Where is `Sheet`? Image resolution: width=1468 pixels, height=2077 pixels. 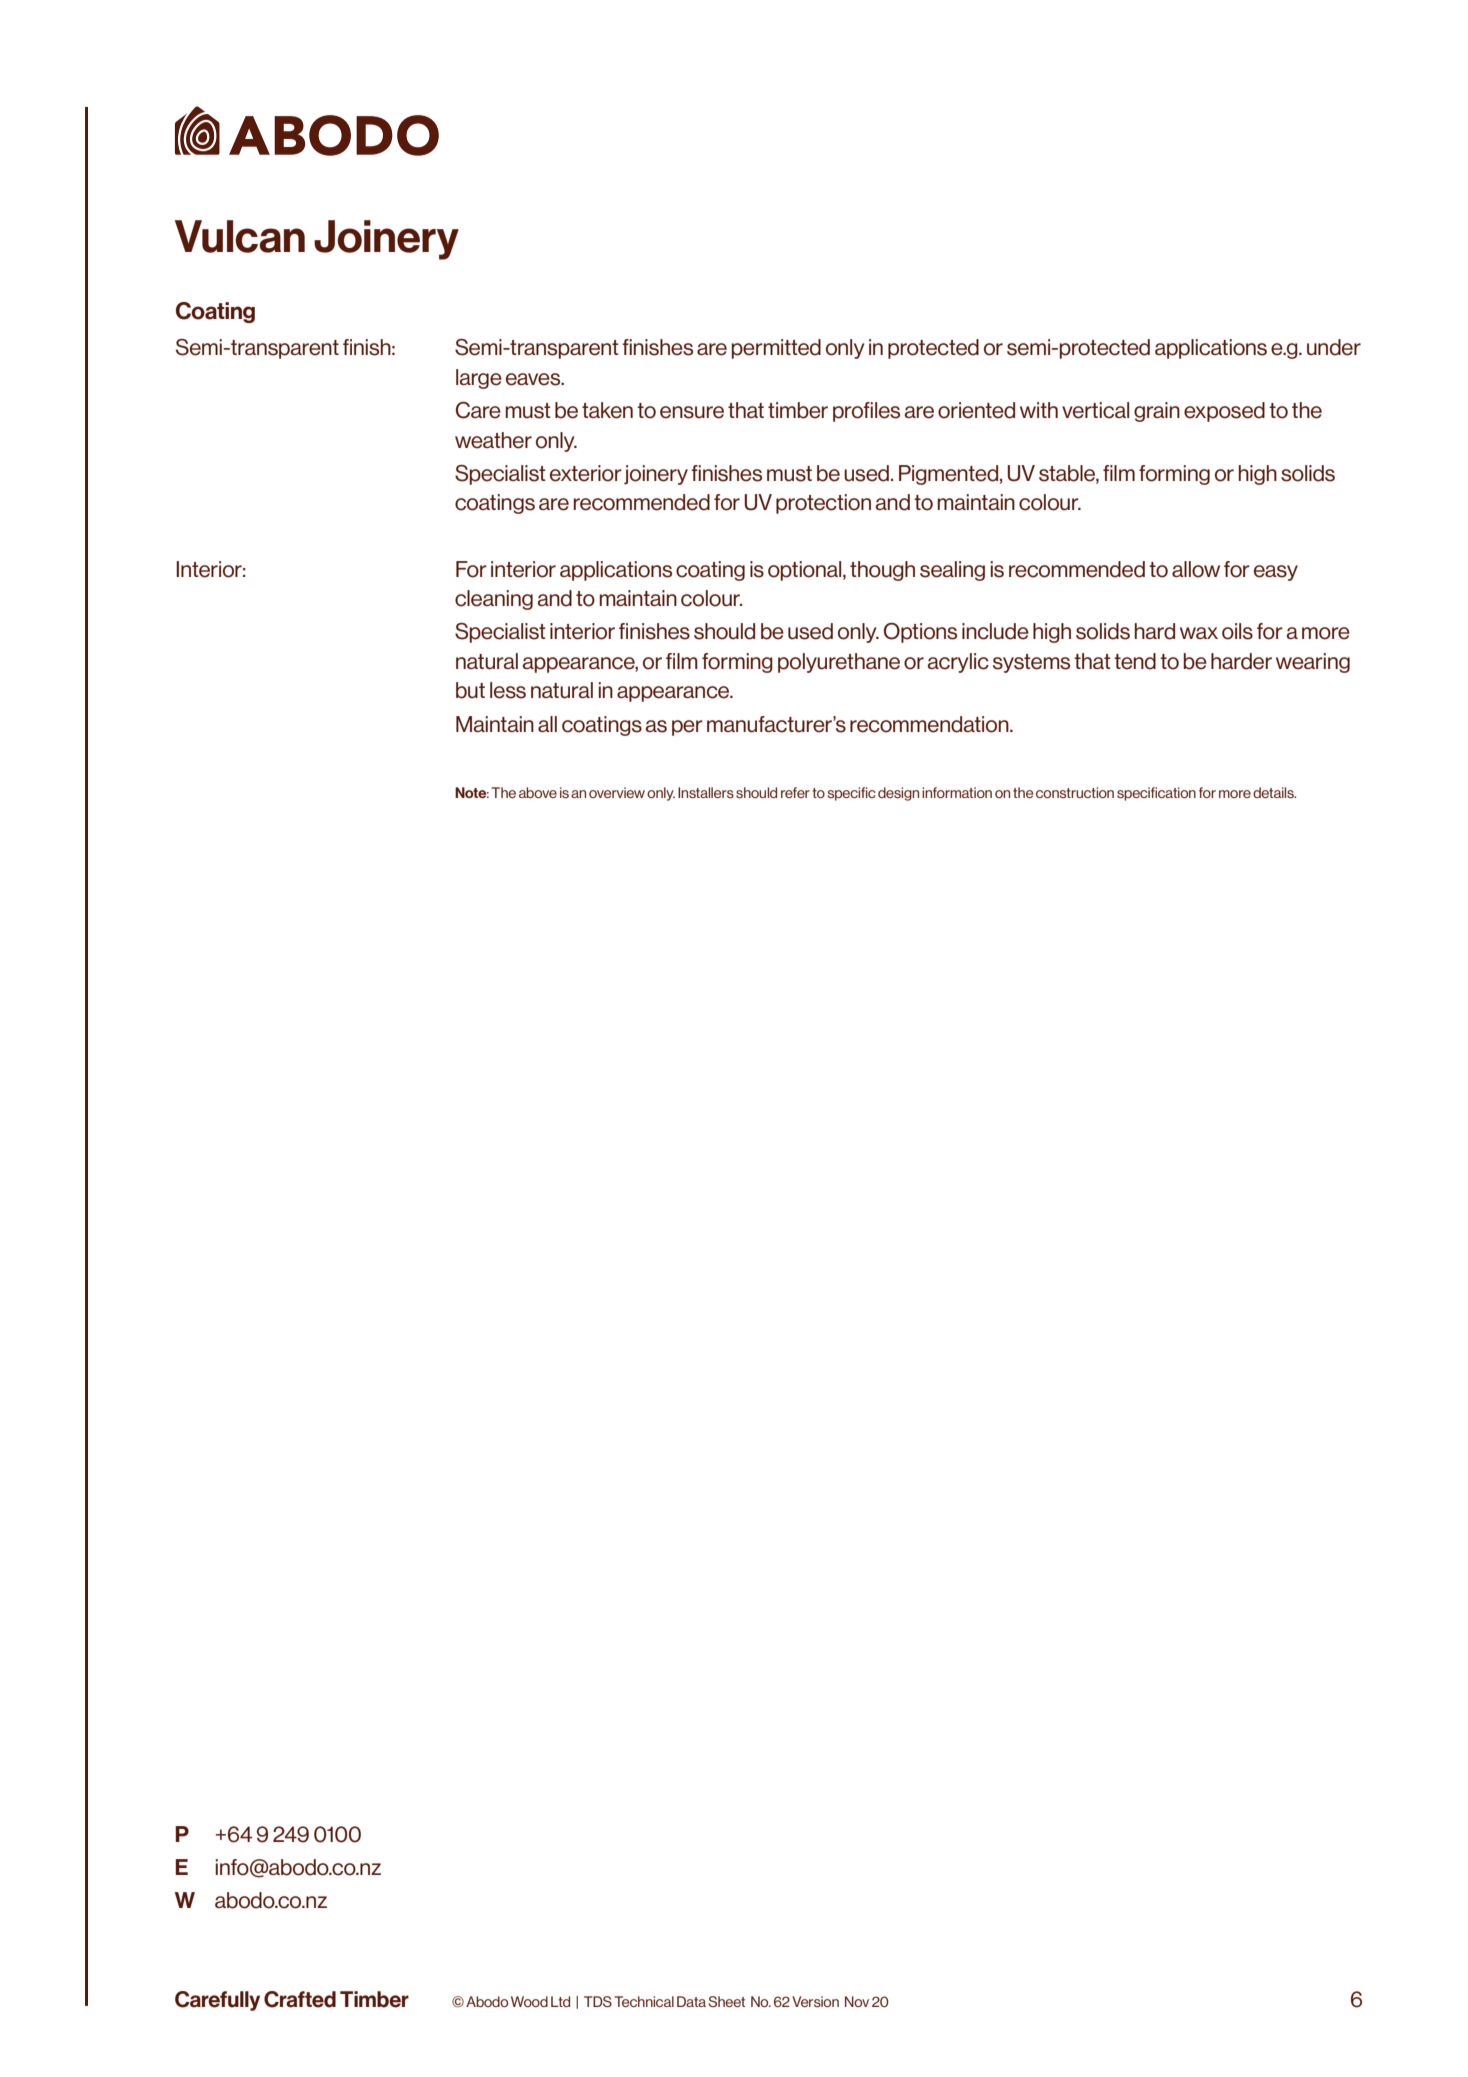 Sheet is located at coordinates (726, 2001).
